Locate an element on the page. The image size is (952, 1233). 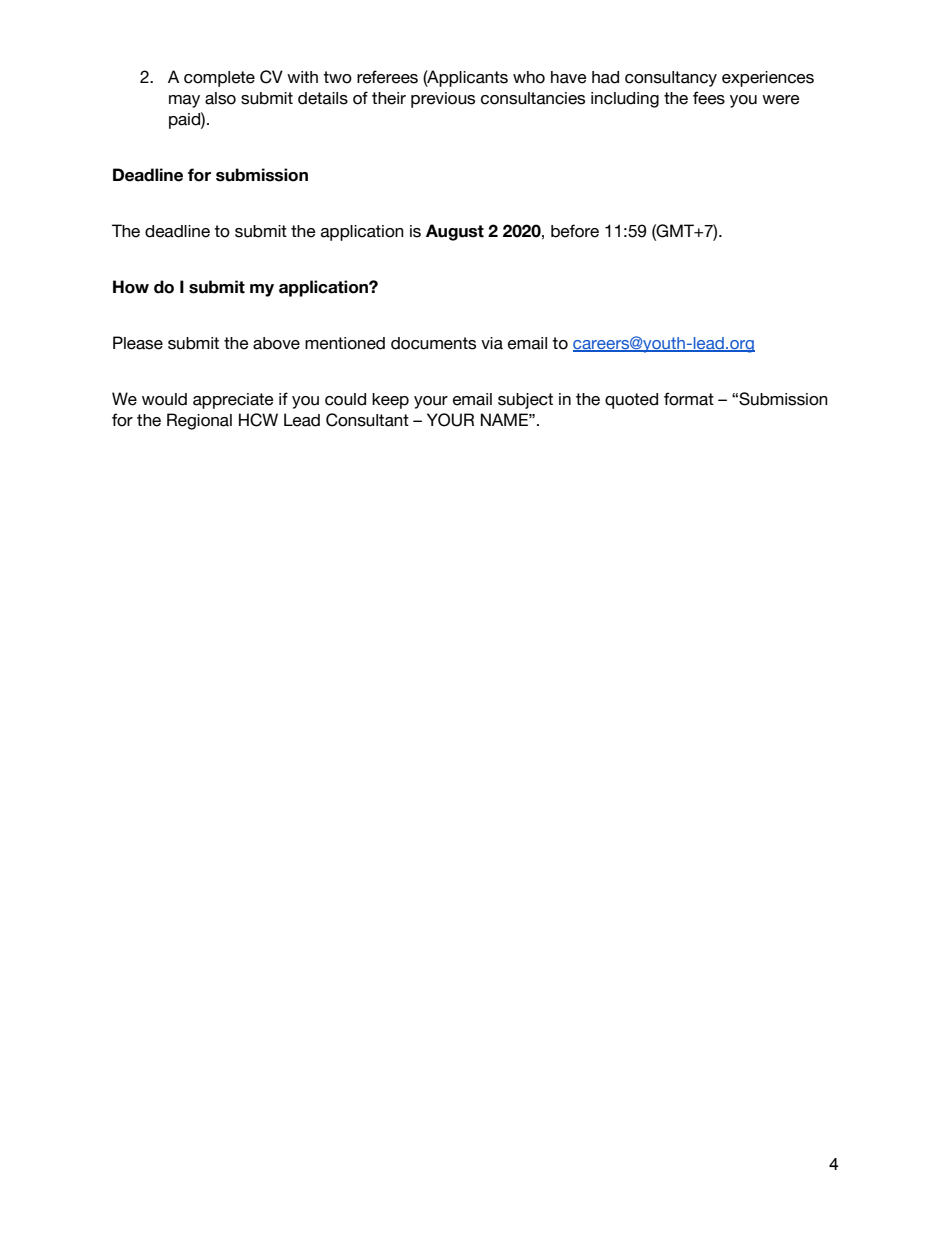
keep is located at coordinates (390, 401).
